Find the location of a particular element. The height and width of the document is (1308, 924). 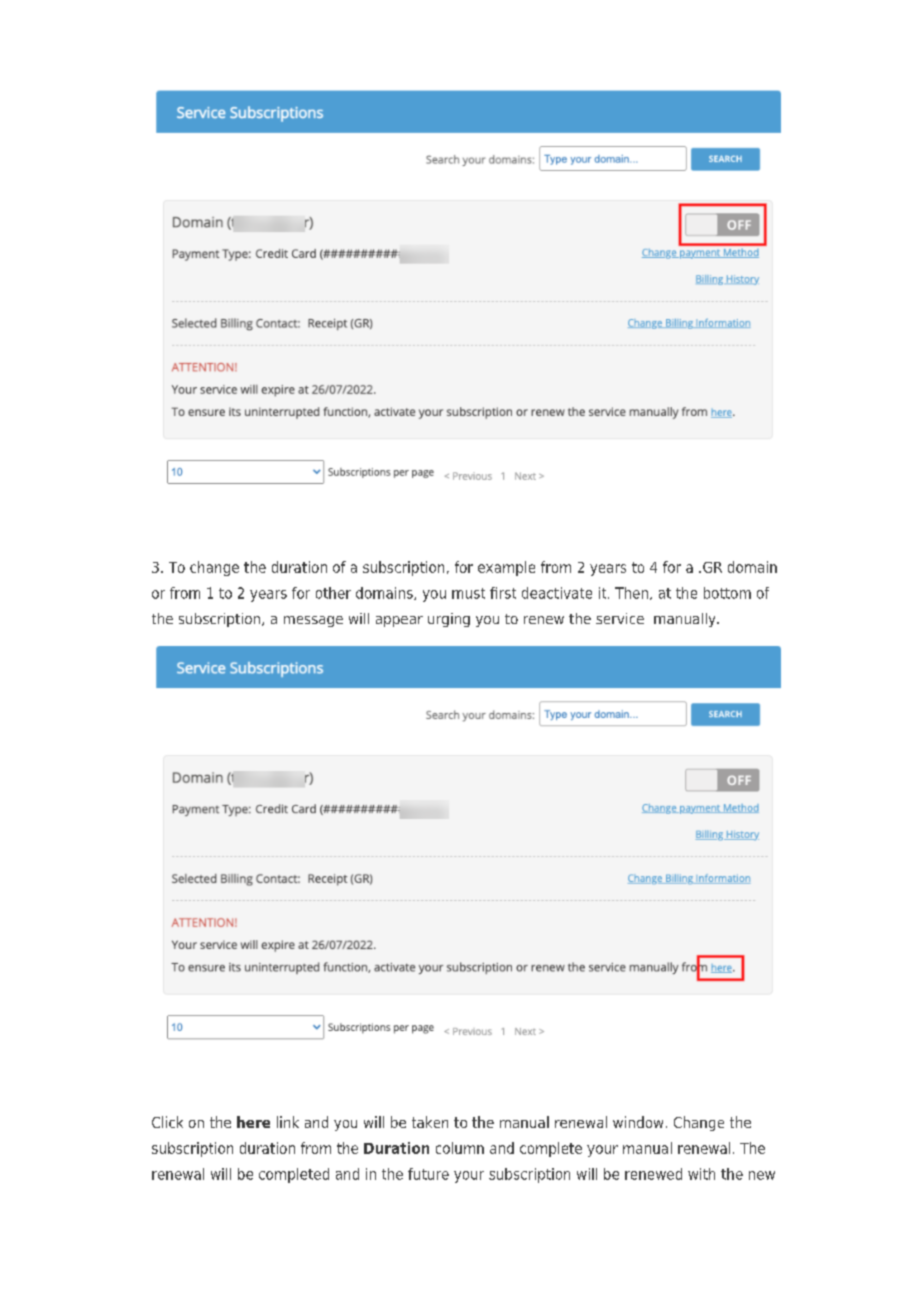

other is located at coordinates (333, 593).
